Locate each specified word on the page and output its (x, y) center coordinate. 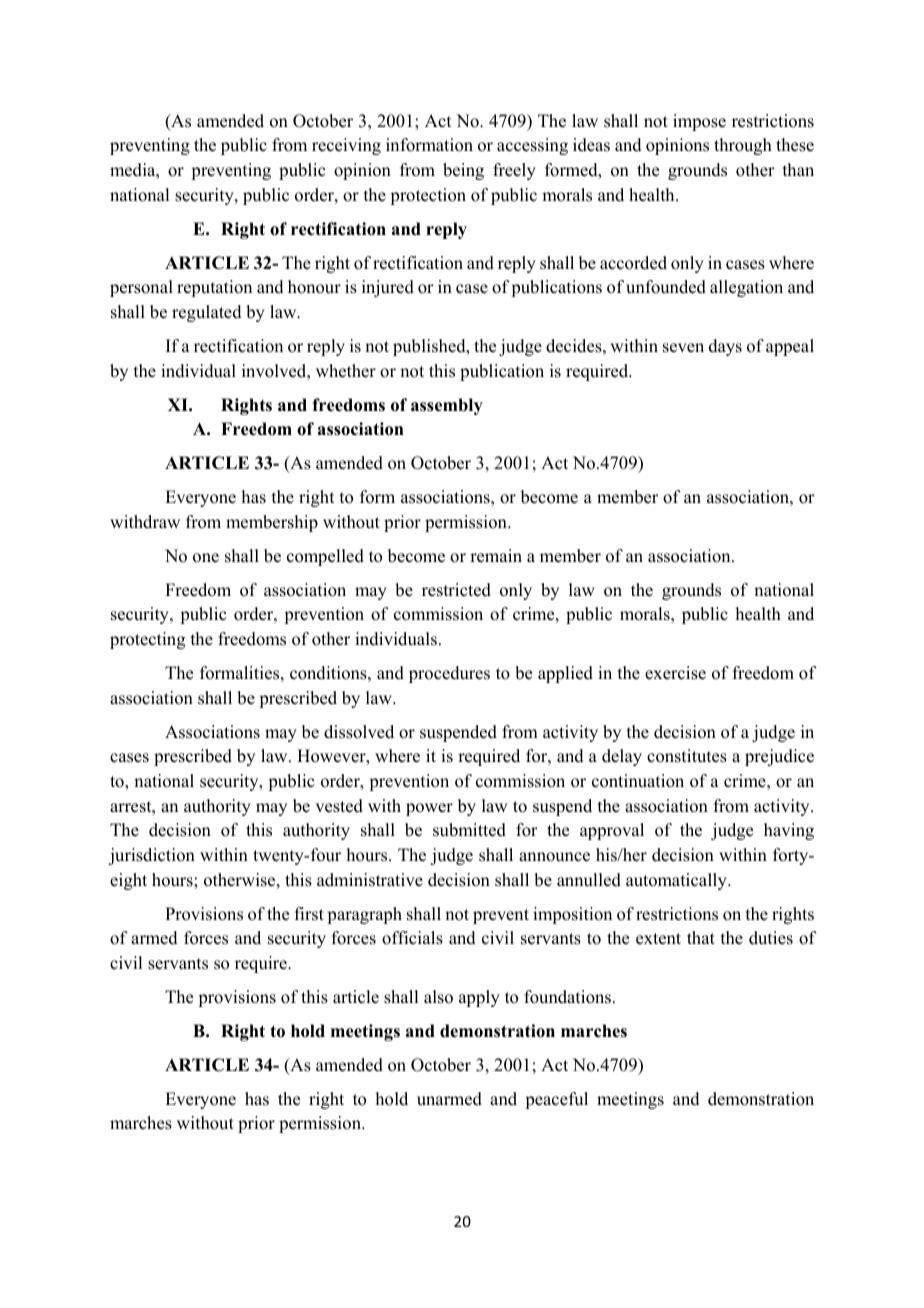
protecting (147, 640)
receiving (346, 146)
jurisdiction (151, 856)
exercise (675, 673)
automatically (677, 881)
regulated (207, 313)
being (463, 171)
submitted (469, 830)
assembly (447, 406)
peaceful (556, 1100)
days (725, 347)
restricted (456, 590)
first (309, 914)
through (743, 146)
